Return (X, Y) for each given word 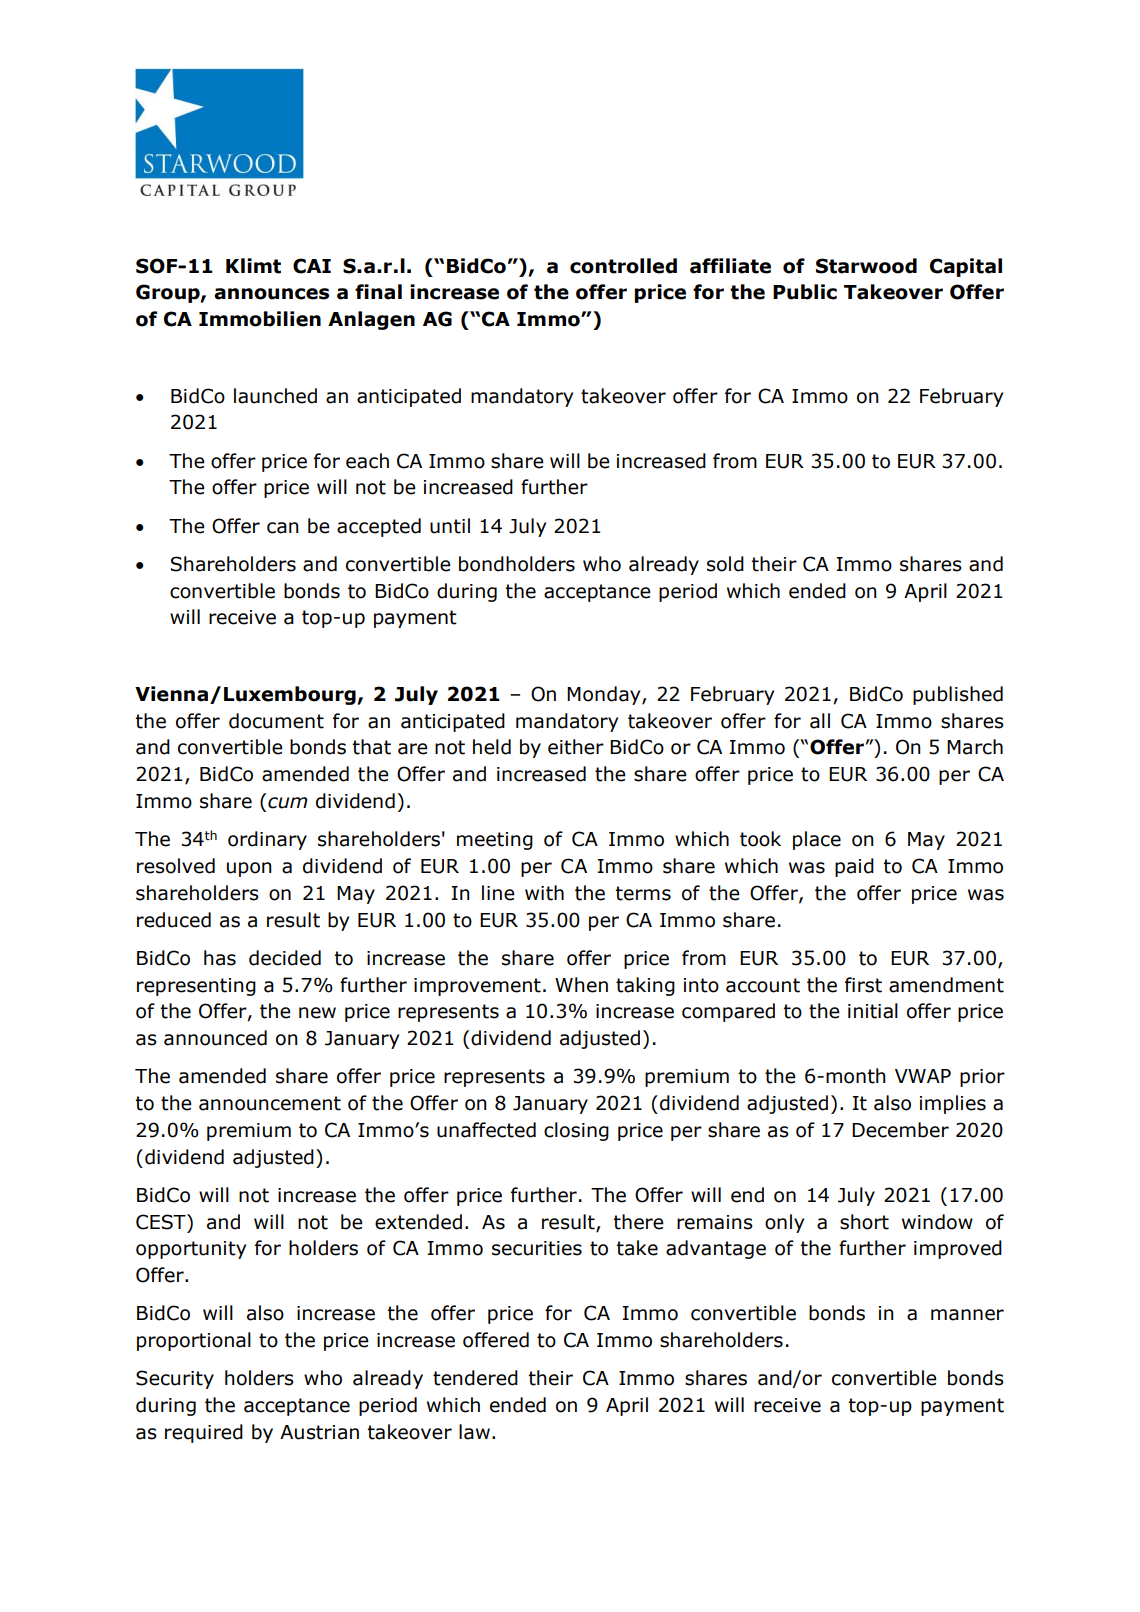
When (581, 985)
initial (873, 1011)
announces (271, 294)
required (204, 1433)
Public (805, 292)
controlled (623, 266)
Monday (605, 695)
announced (215, 1038)
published (958, 695)
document (276, 721)
